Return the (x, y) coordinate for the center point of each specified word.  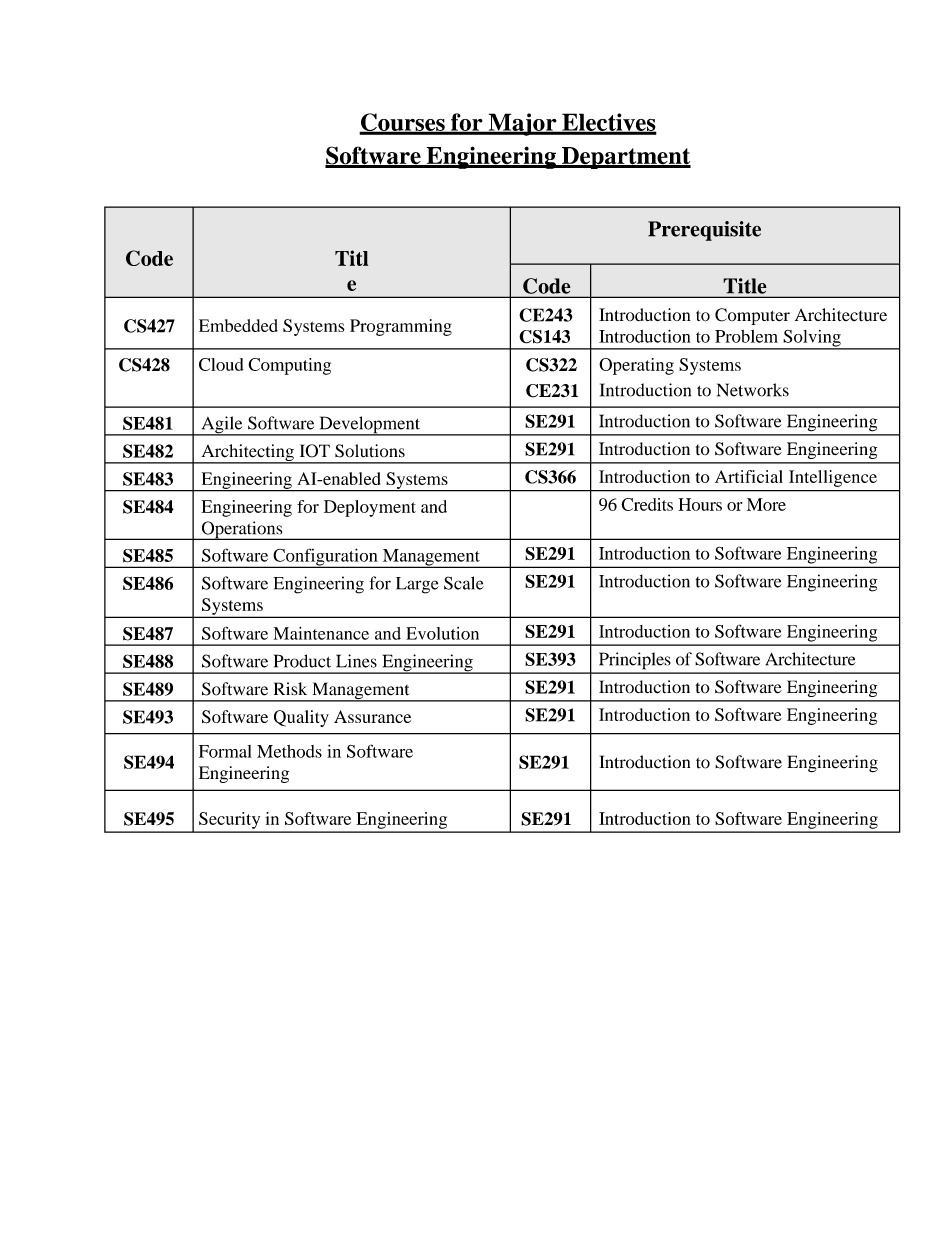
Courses (403, 123)
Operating (636, 366)
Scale (464, 583)
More (766, 504)
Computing (289, 366)
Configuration (325, 558)
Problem (746, 336)
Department (625, 158)
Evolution (442, 633)
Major (522, 124)
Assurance (372, 716)
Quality (301, 718)
